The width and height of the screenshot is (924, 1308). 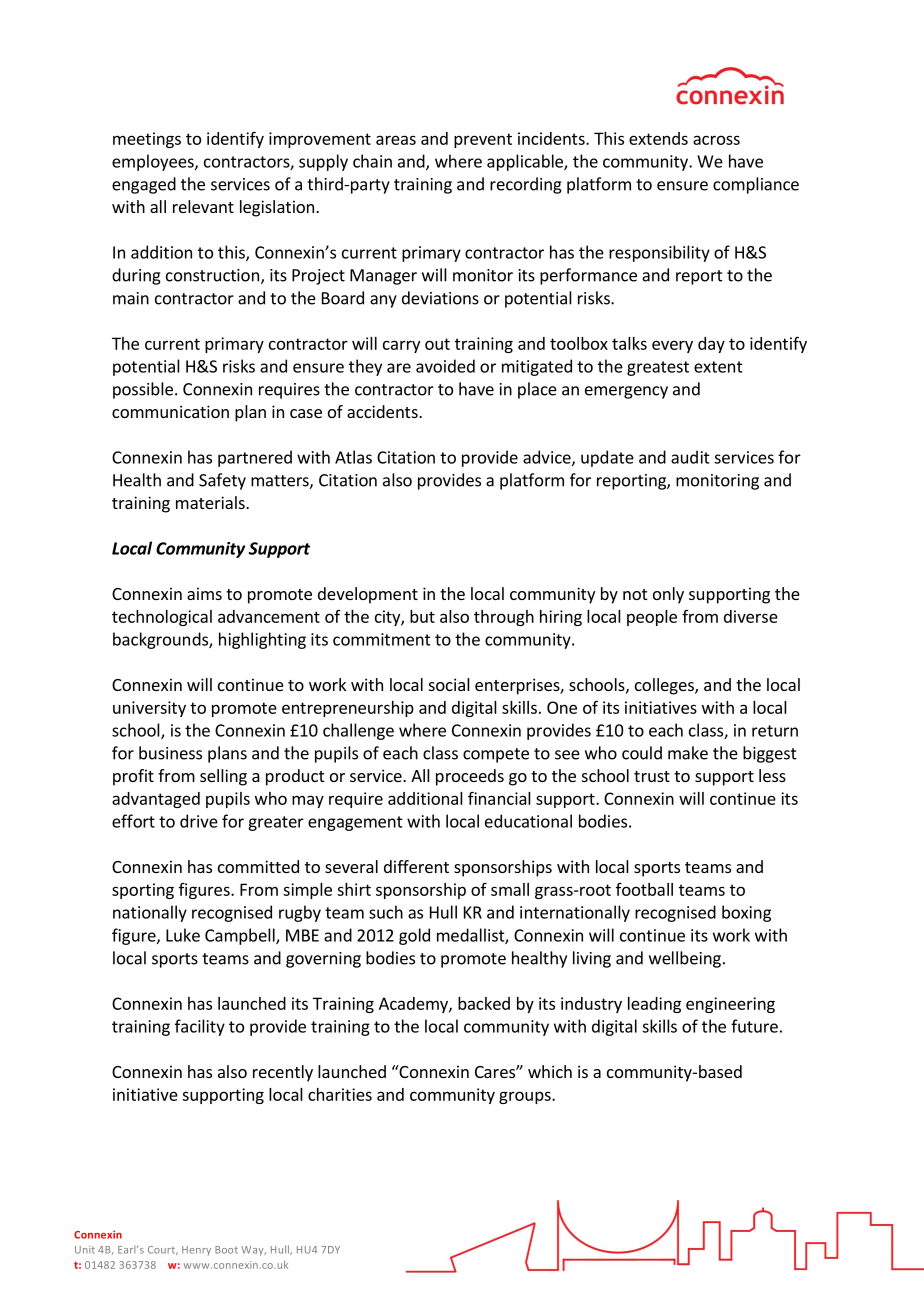 I want to click on university, so click(x=149, y=709).
